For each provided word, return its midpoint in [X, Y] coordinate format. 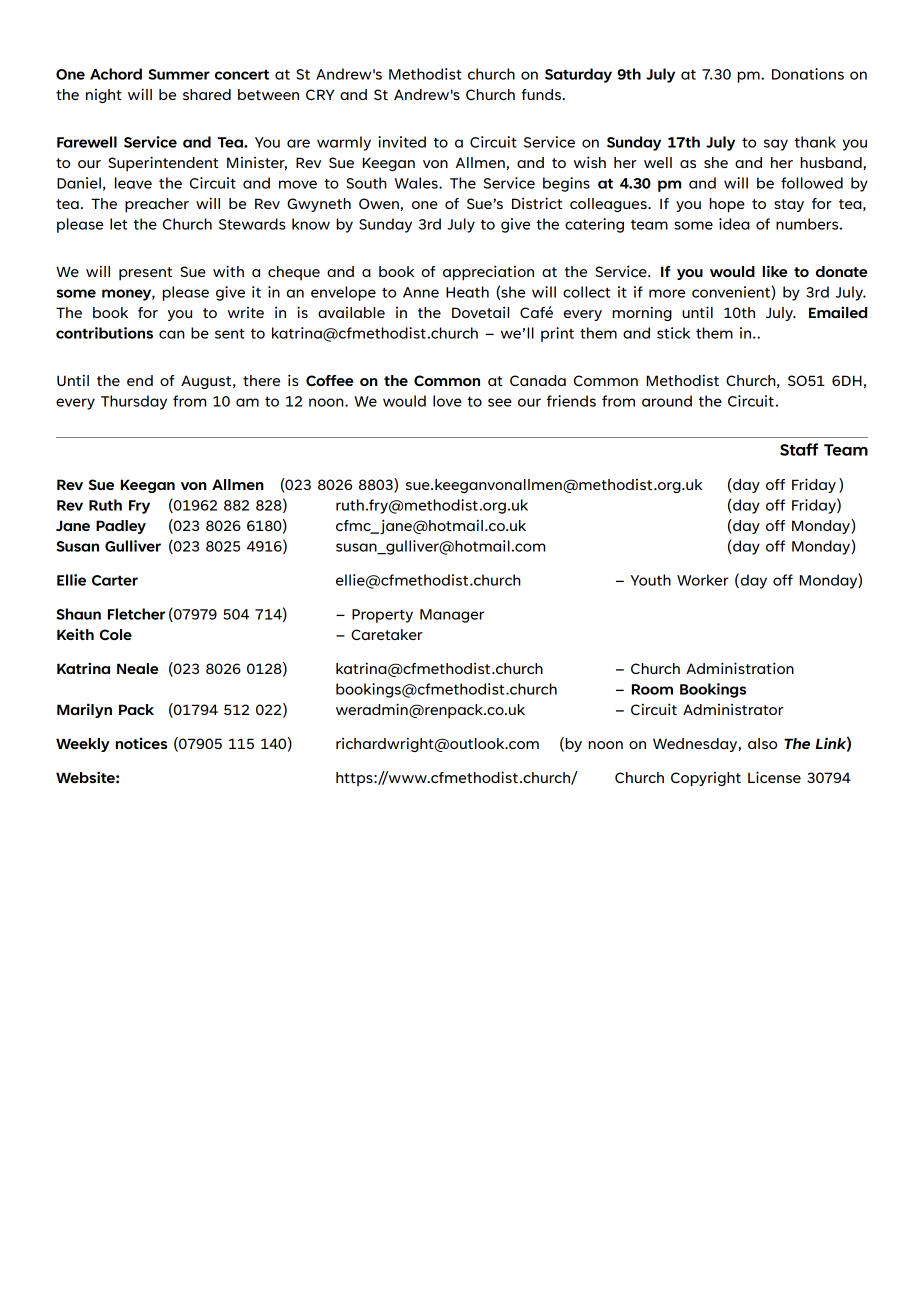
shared [207, 94]
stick [673, 333]
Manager [452, 616]
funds [542, 94]
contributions [104, 333]
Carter [115, 580]
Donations [808, 74]
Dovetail [480, 312]
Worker [703, 580]
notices [141, 743]
